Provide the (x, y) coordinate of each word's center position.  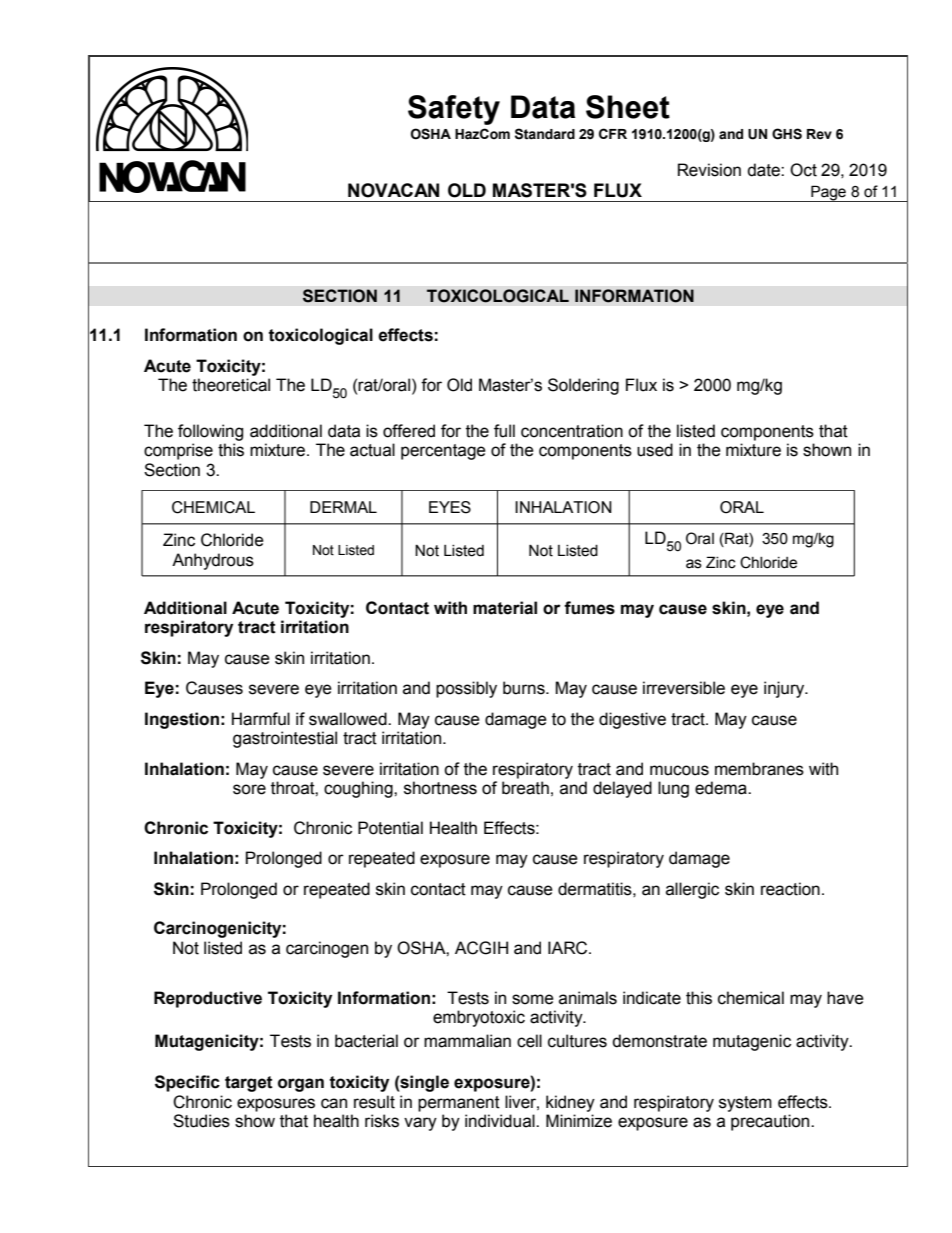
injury (785, 689)
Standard (545, 134)
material (505, 608)
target (249, 1084)
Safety (454, 110)
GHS (787, 134)
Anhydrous (213, 561)
